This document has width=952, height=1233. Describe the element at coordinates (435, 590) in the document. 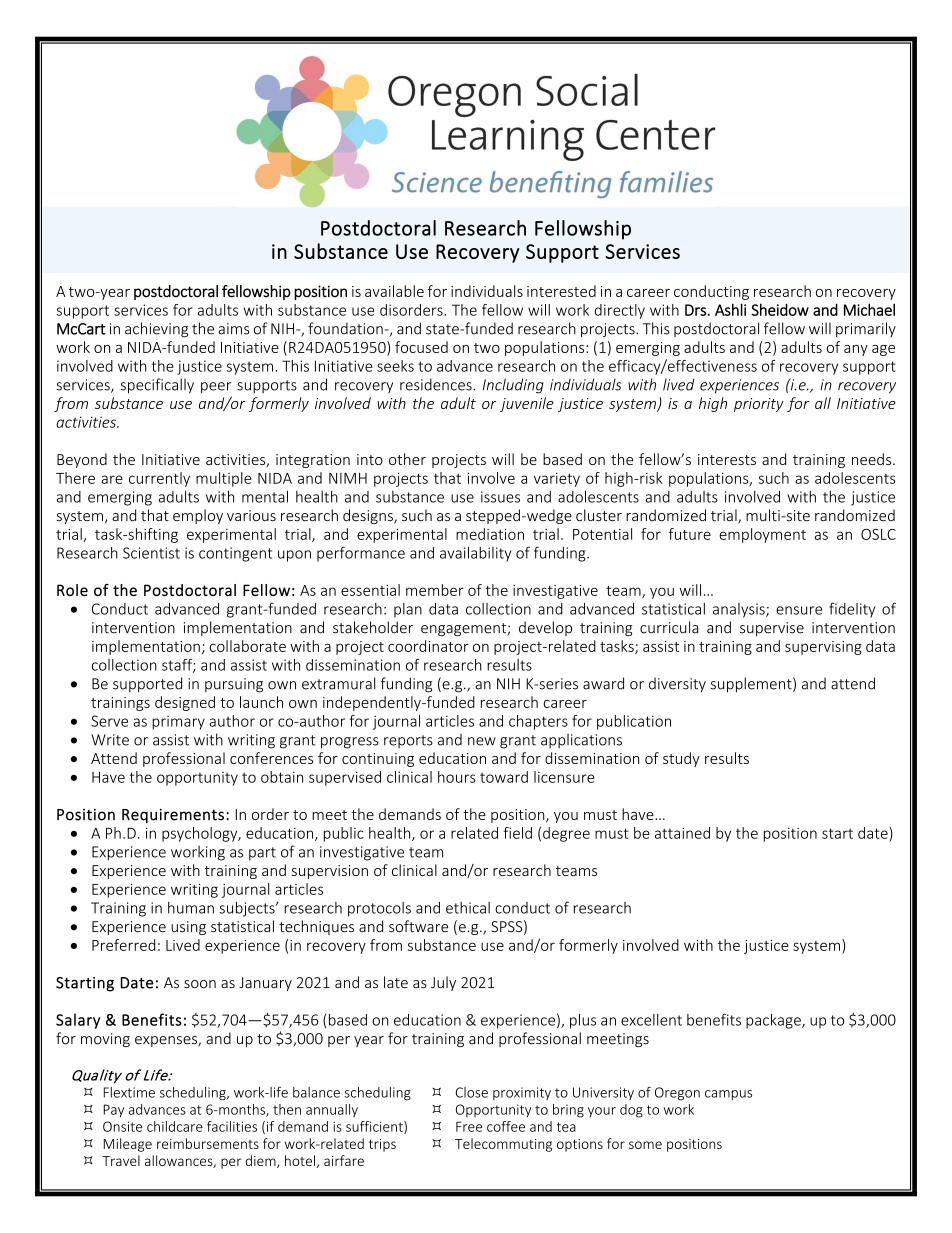

I see `member` at that location.
